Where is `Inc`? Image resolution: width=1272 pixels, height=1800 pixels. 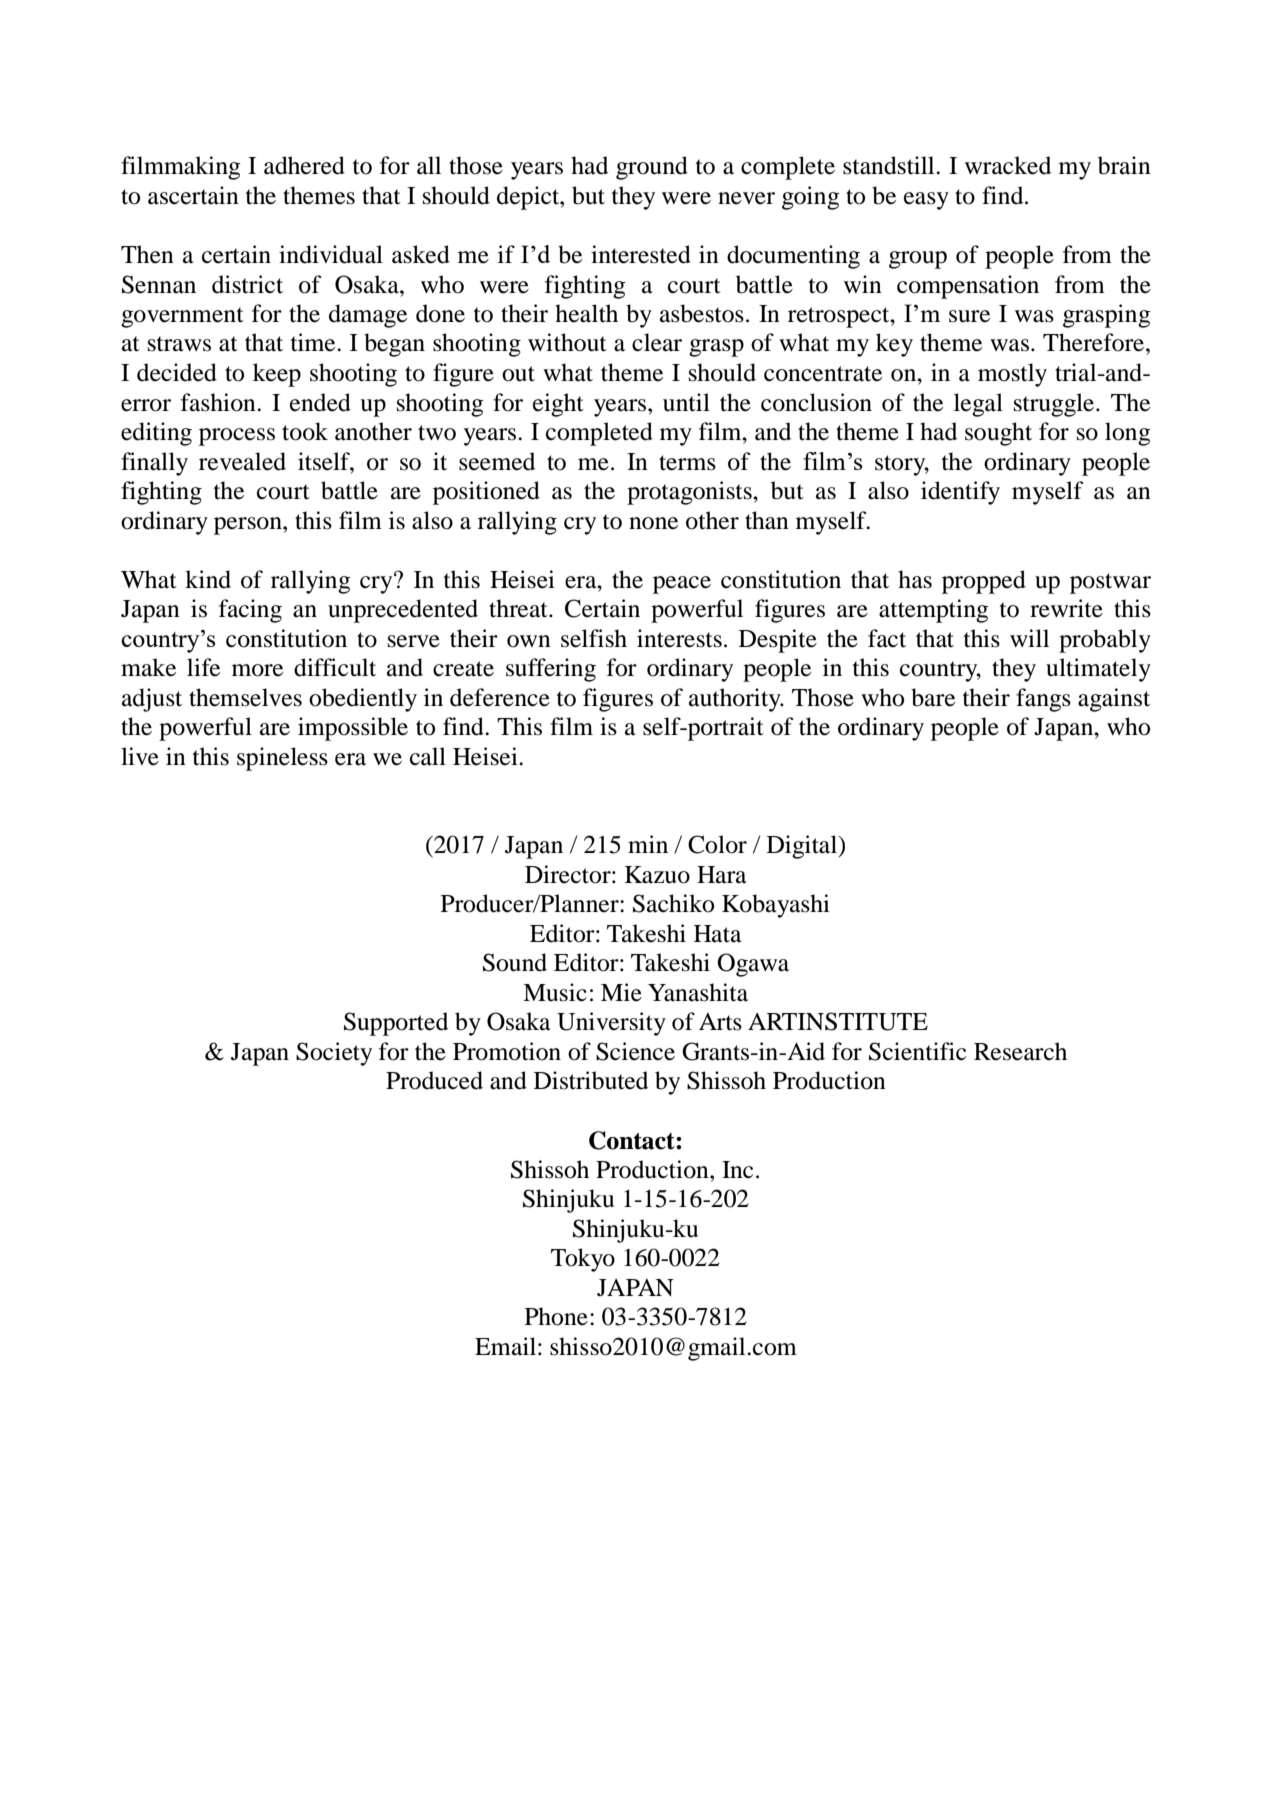
Inc is located at coordinates (737, 1170).
